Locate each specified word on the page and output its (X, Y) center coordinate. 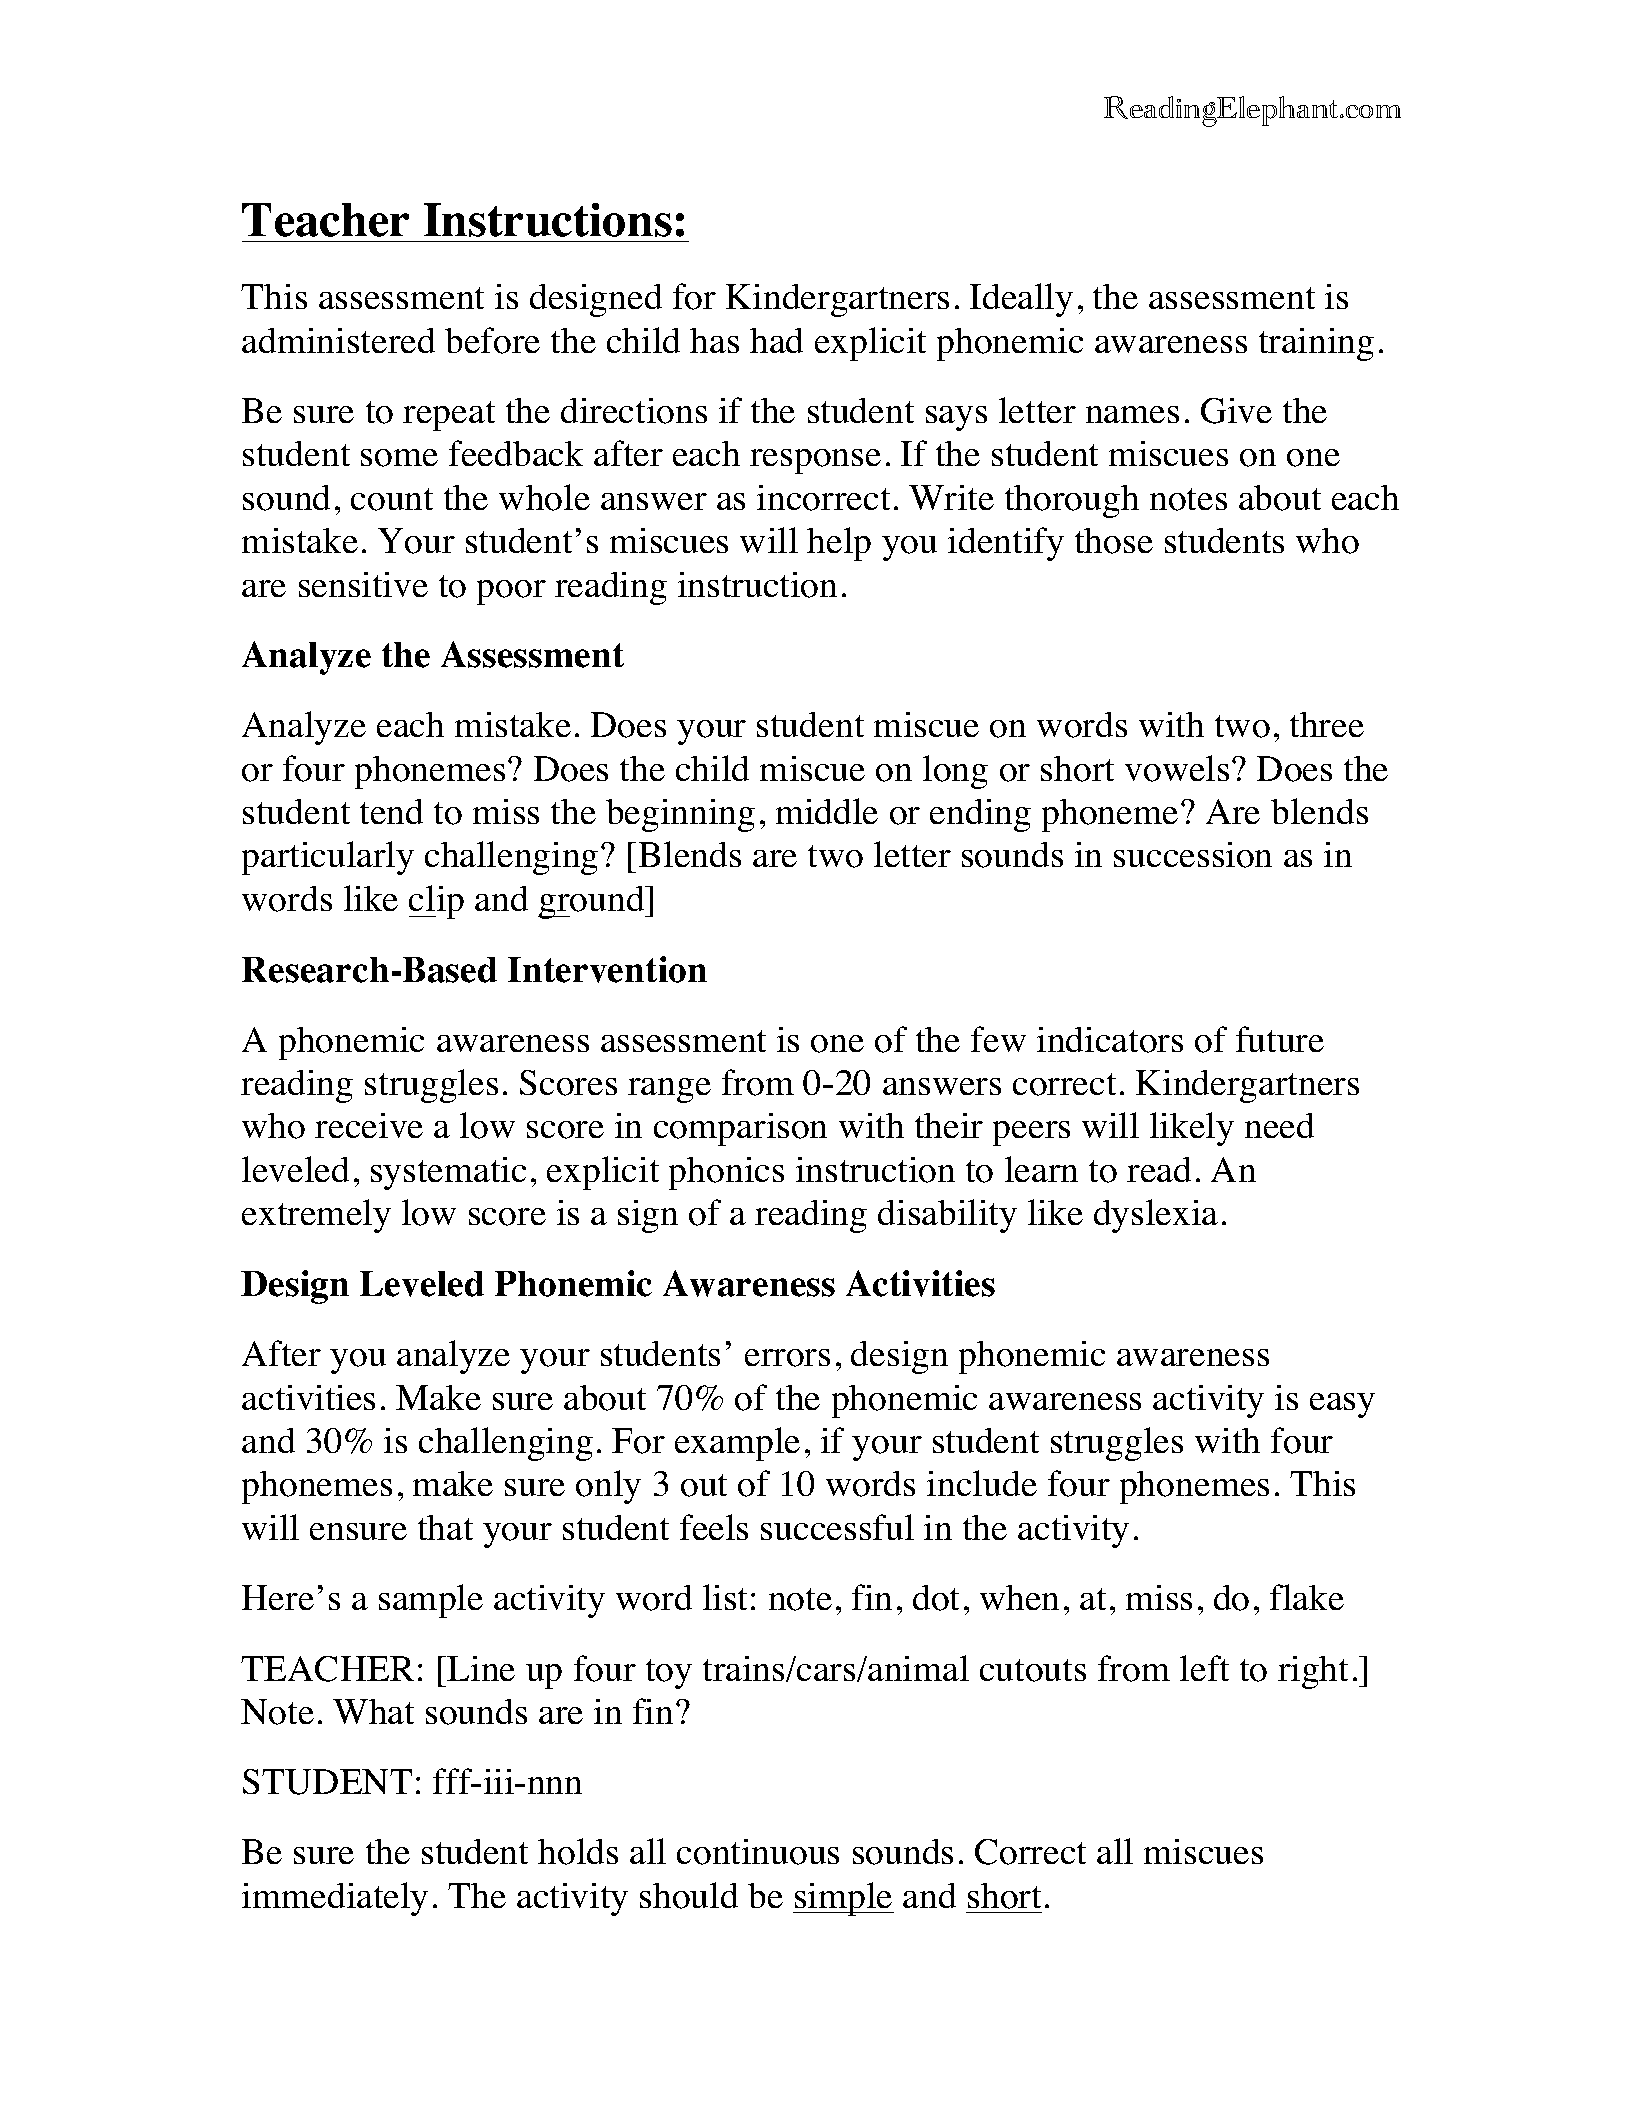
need (1279, 1125)
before (492, 340)
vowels (1177, 768)
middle (827, 811)
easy (1342, 1405)
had (776, 340)
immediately (335, 1899)
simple (843, 1899)
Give (1236, 411)
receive (369, 1125)
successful (837, 1527)
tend (391, 811)
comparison (740, 1129)
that (445, 1527)
